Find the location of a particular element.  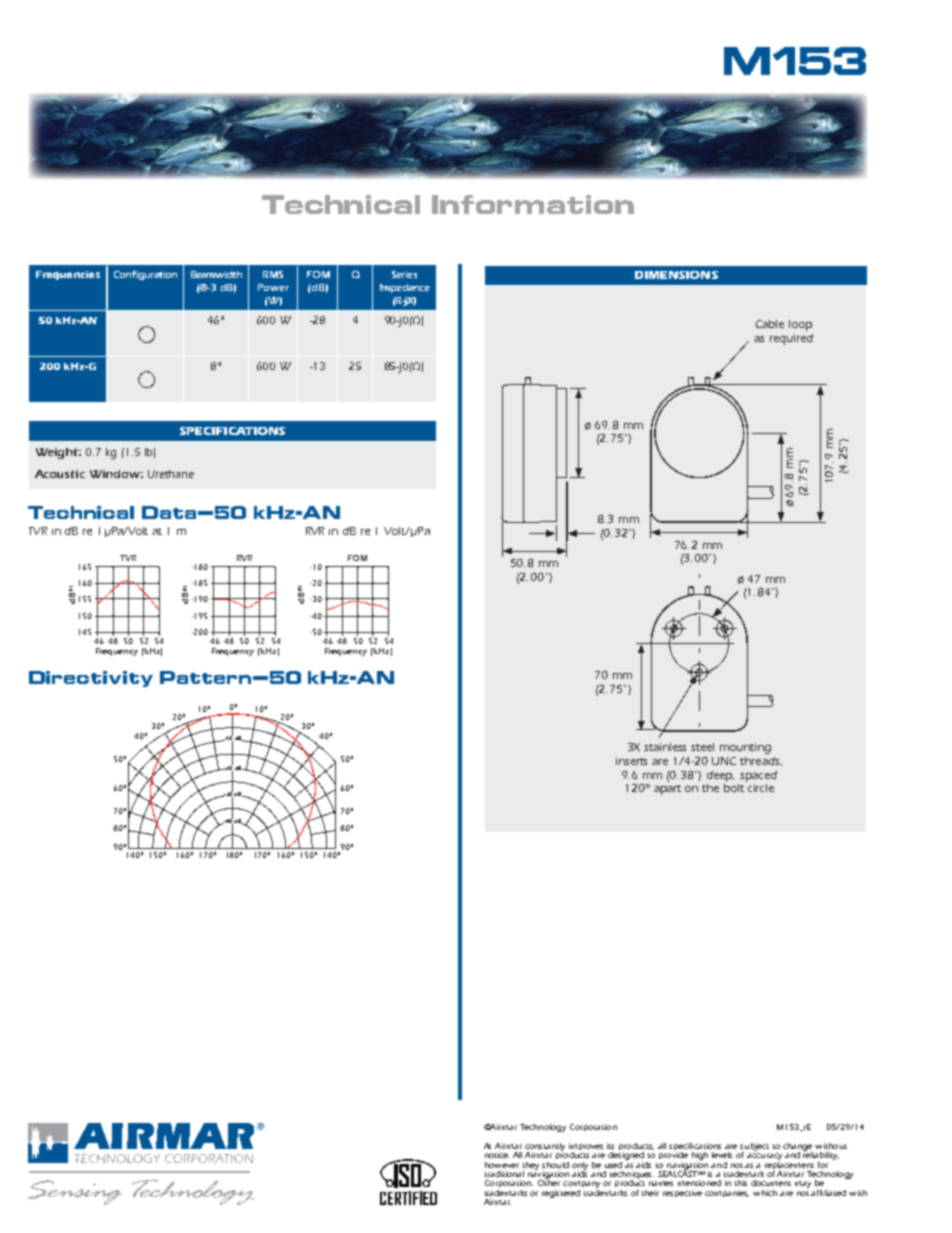

mounting is located at coordinates (745, 748).
